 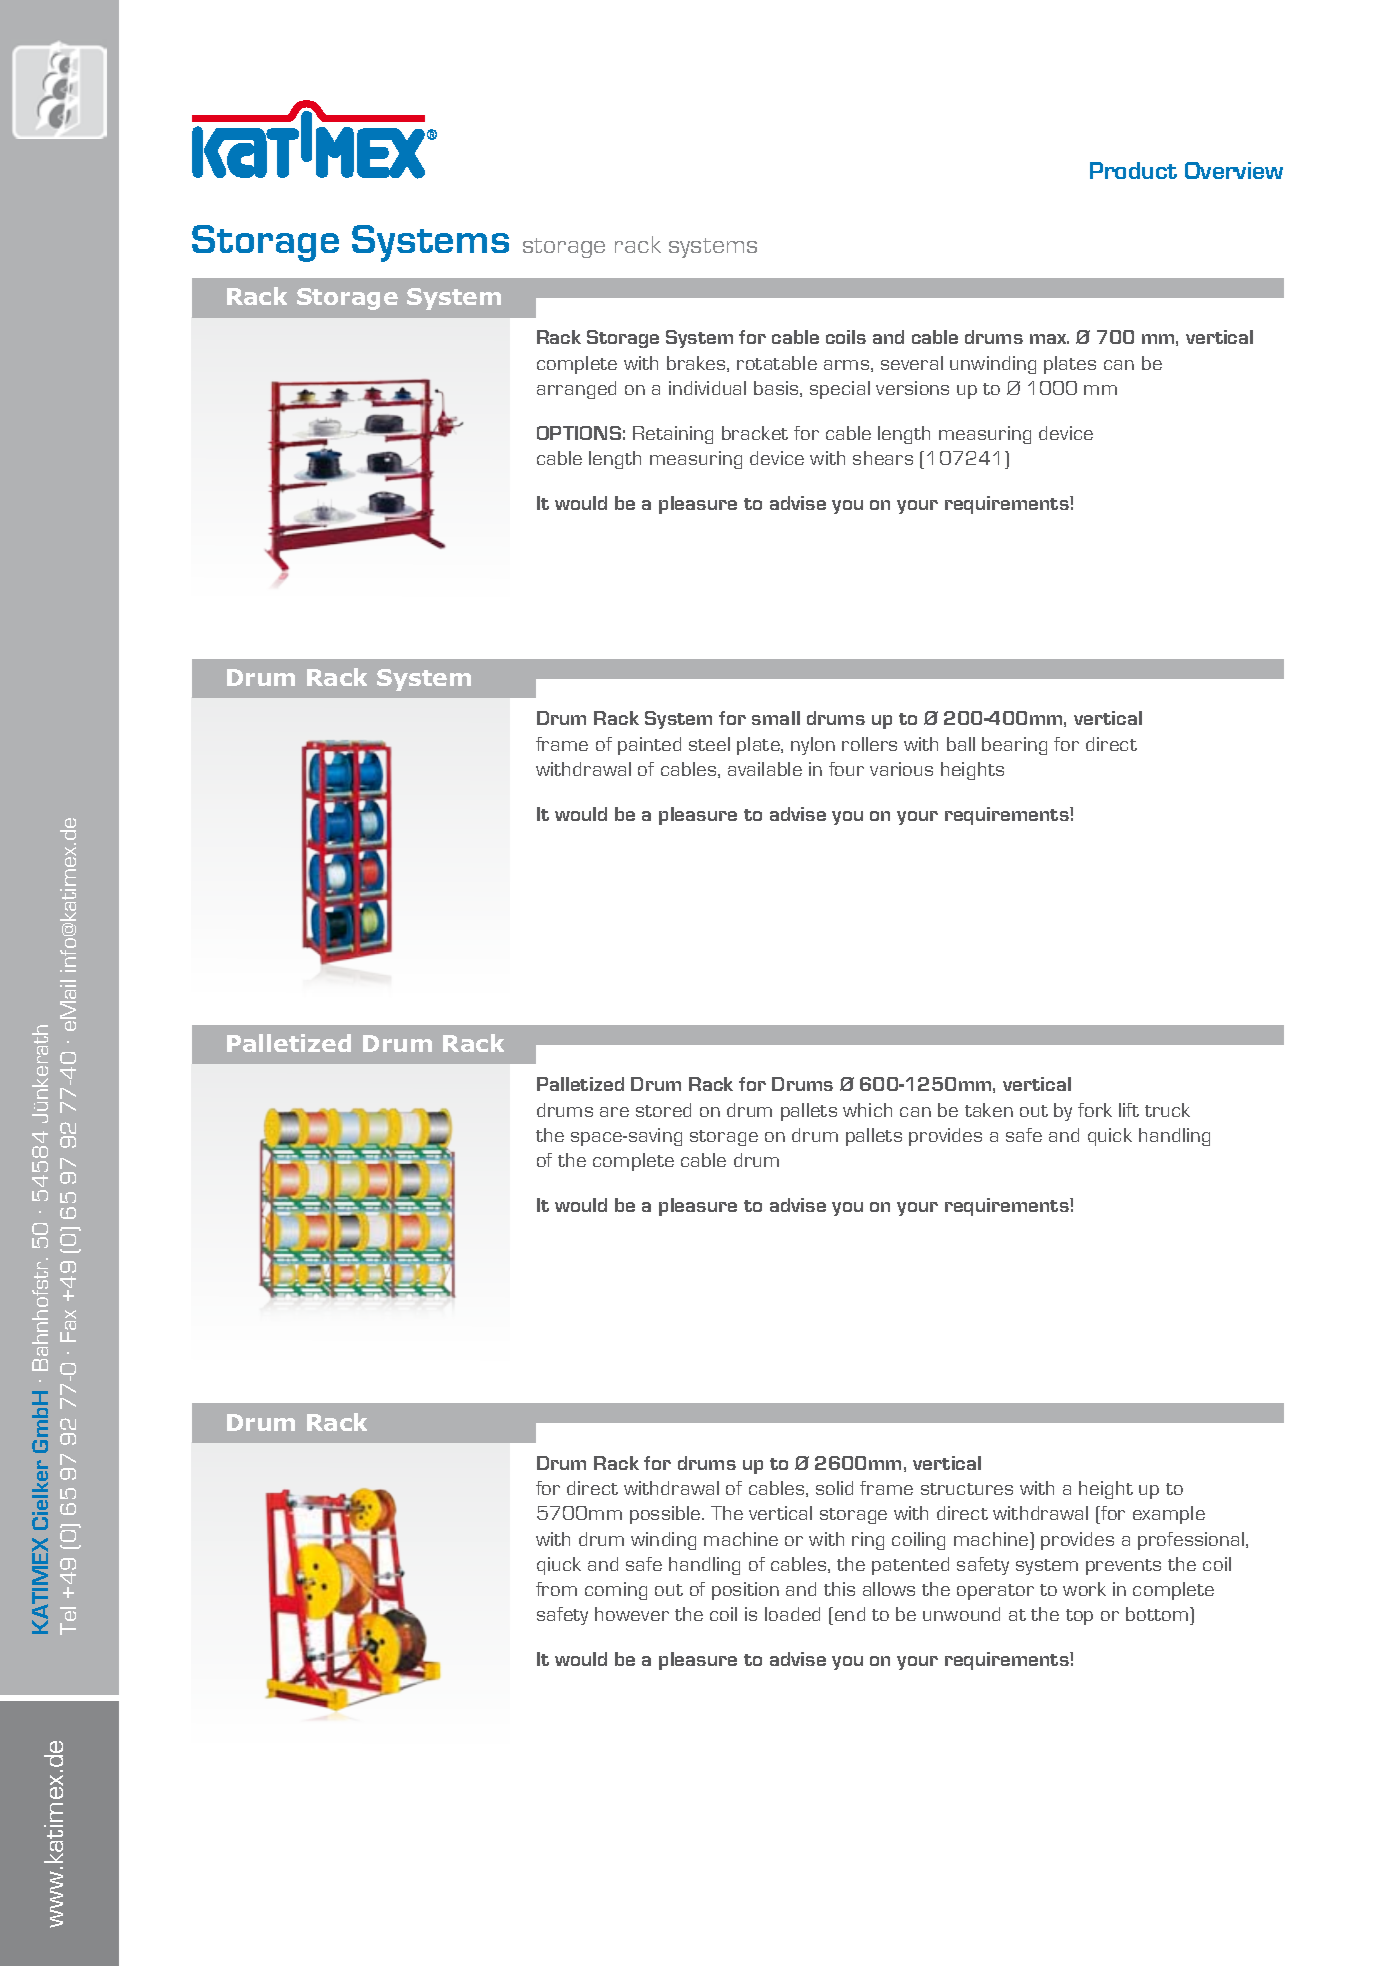 What do you see at coordinates (576, 390) in the screenshot?
I see `arranged` at bounding box center [576, 390].
